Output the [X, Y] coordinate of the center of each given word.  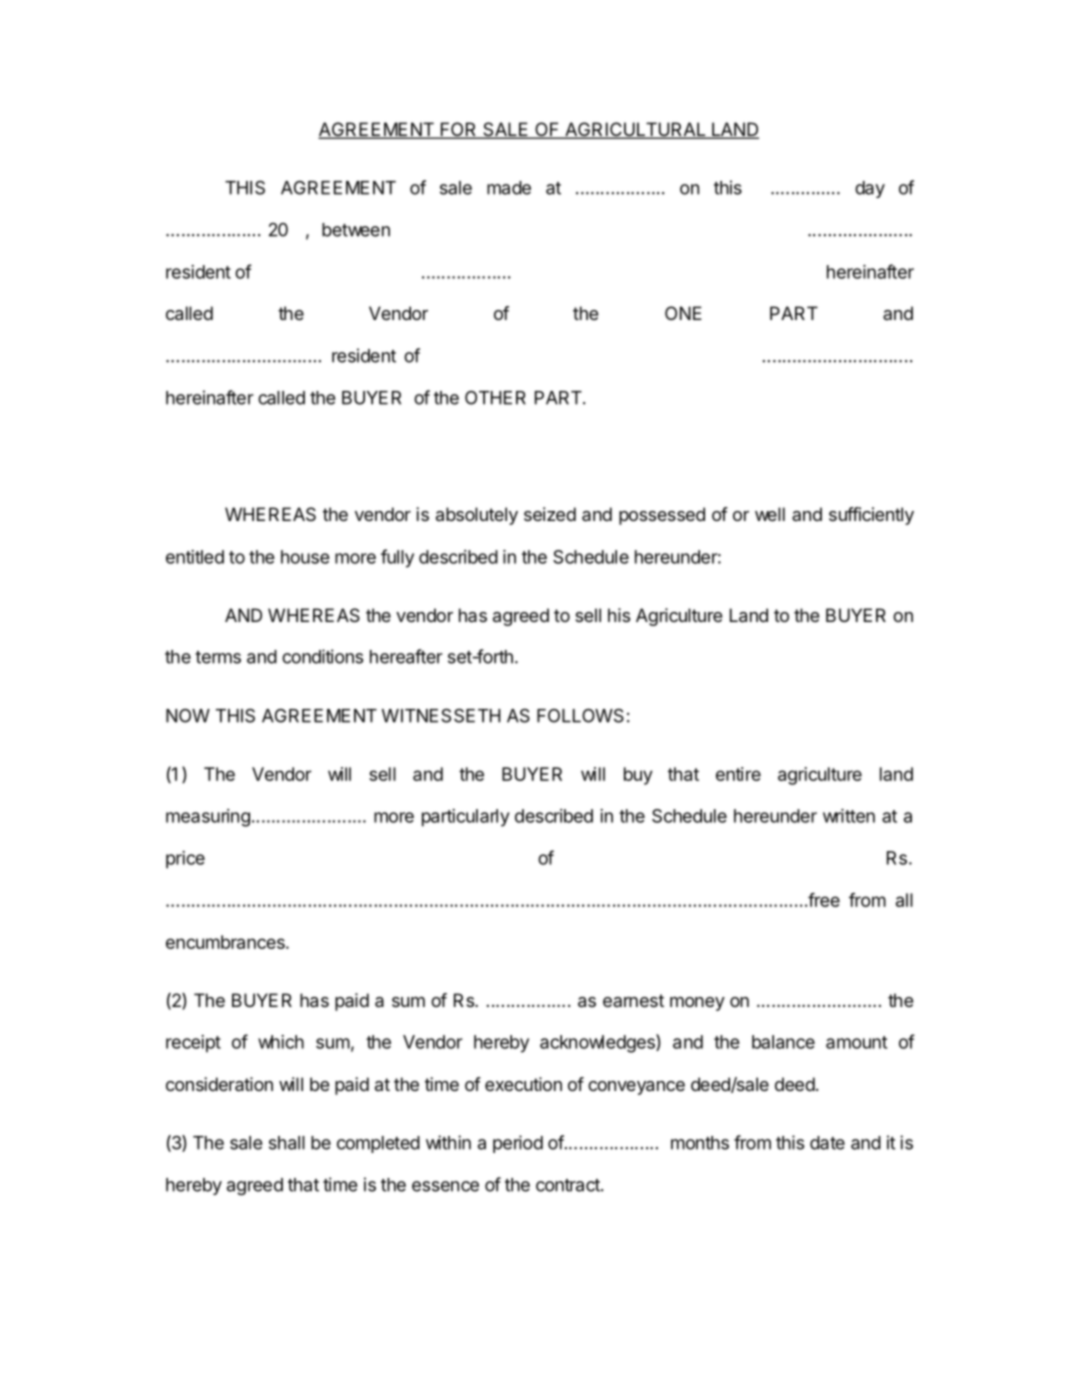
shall [287, 1143]
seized [550, 514]
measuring [208, 818]
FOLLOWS [580, 716]
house [305, 557]
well [770, 514]
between [356, 230]
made [509, 188]
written [849, 816]
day [870, 189]
